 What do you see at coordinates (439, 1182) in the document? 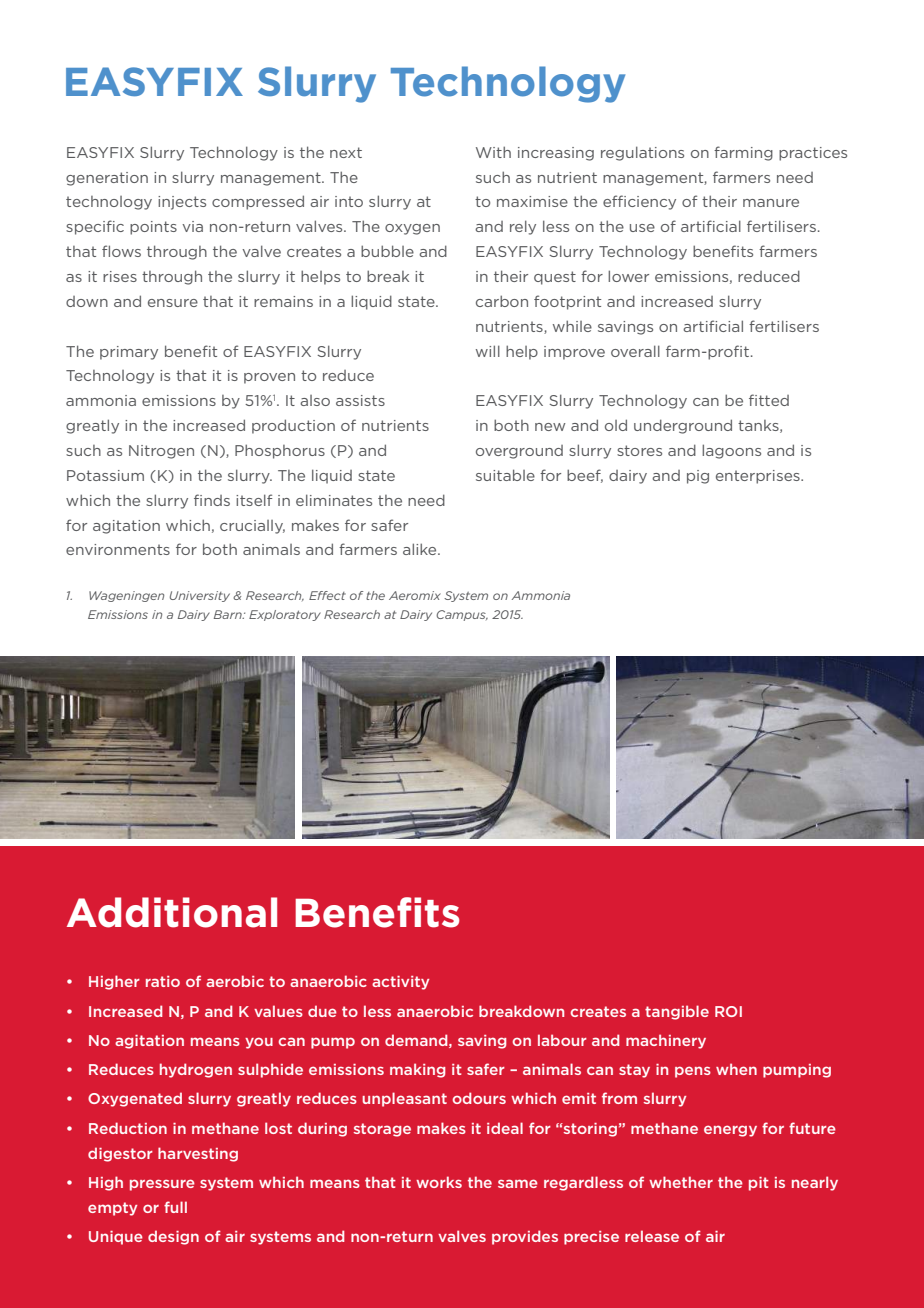
I see `works` at bounding box center [439, 1182].
